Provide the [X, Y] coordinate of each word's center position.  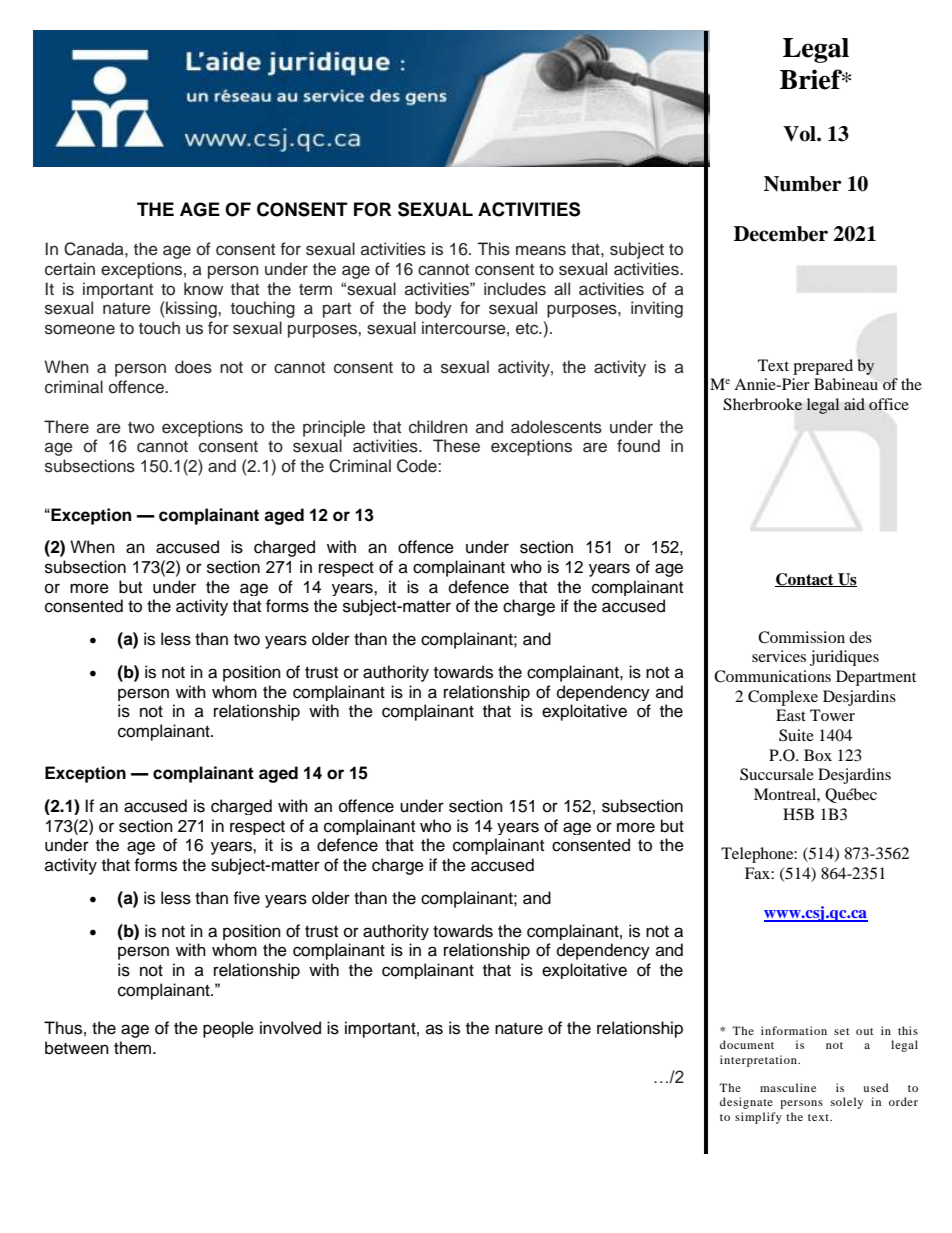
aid [854, 404]
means [541, 250]
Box [818, 755]
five [246, 898]
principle [334, 428]
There [66, 427]
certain [70, 269]
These [456, 446]
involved [290, 1028]
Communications [772, 676]
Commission [801, 637]
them [134, 1048]
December [781, 234]
